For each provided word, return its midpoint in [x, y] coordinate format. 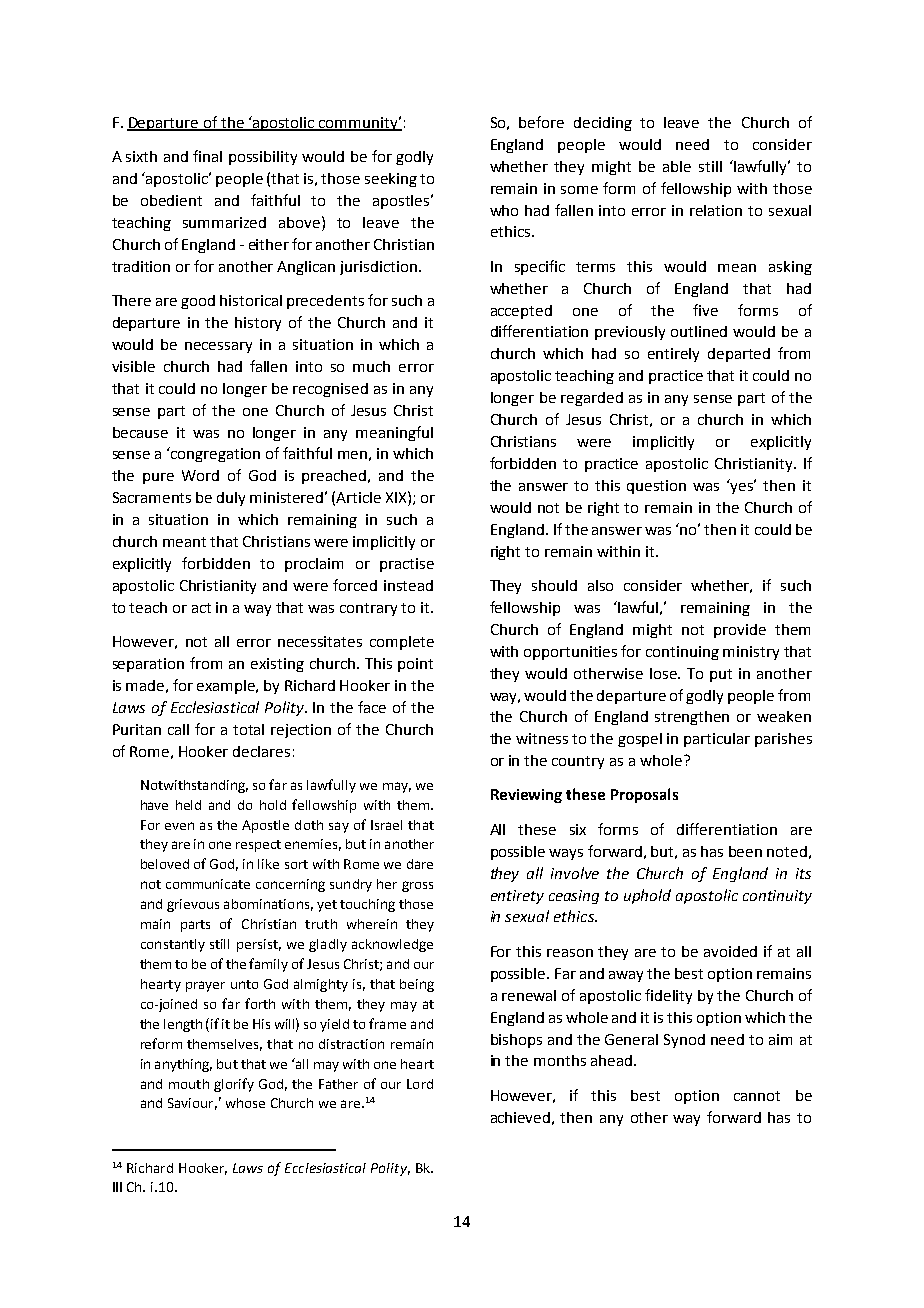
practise [407, 565]
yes [743, 487]
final [207, 156]
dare [420, 864]
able [677, 166]
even [179, 826]
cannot [757, 1096]
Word [200, 475]
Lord [420, 1084]
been [745, 851]
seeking [391, 180]
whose [245, 1103]
